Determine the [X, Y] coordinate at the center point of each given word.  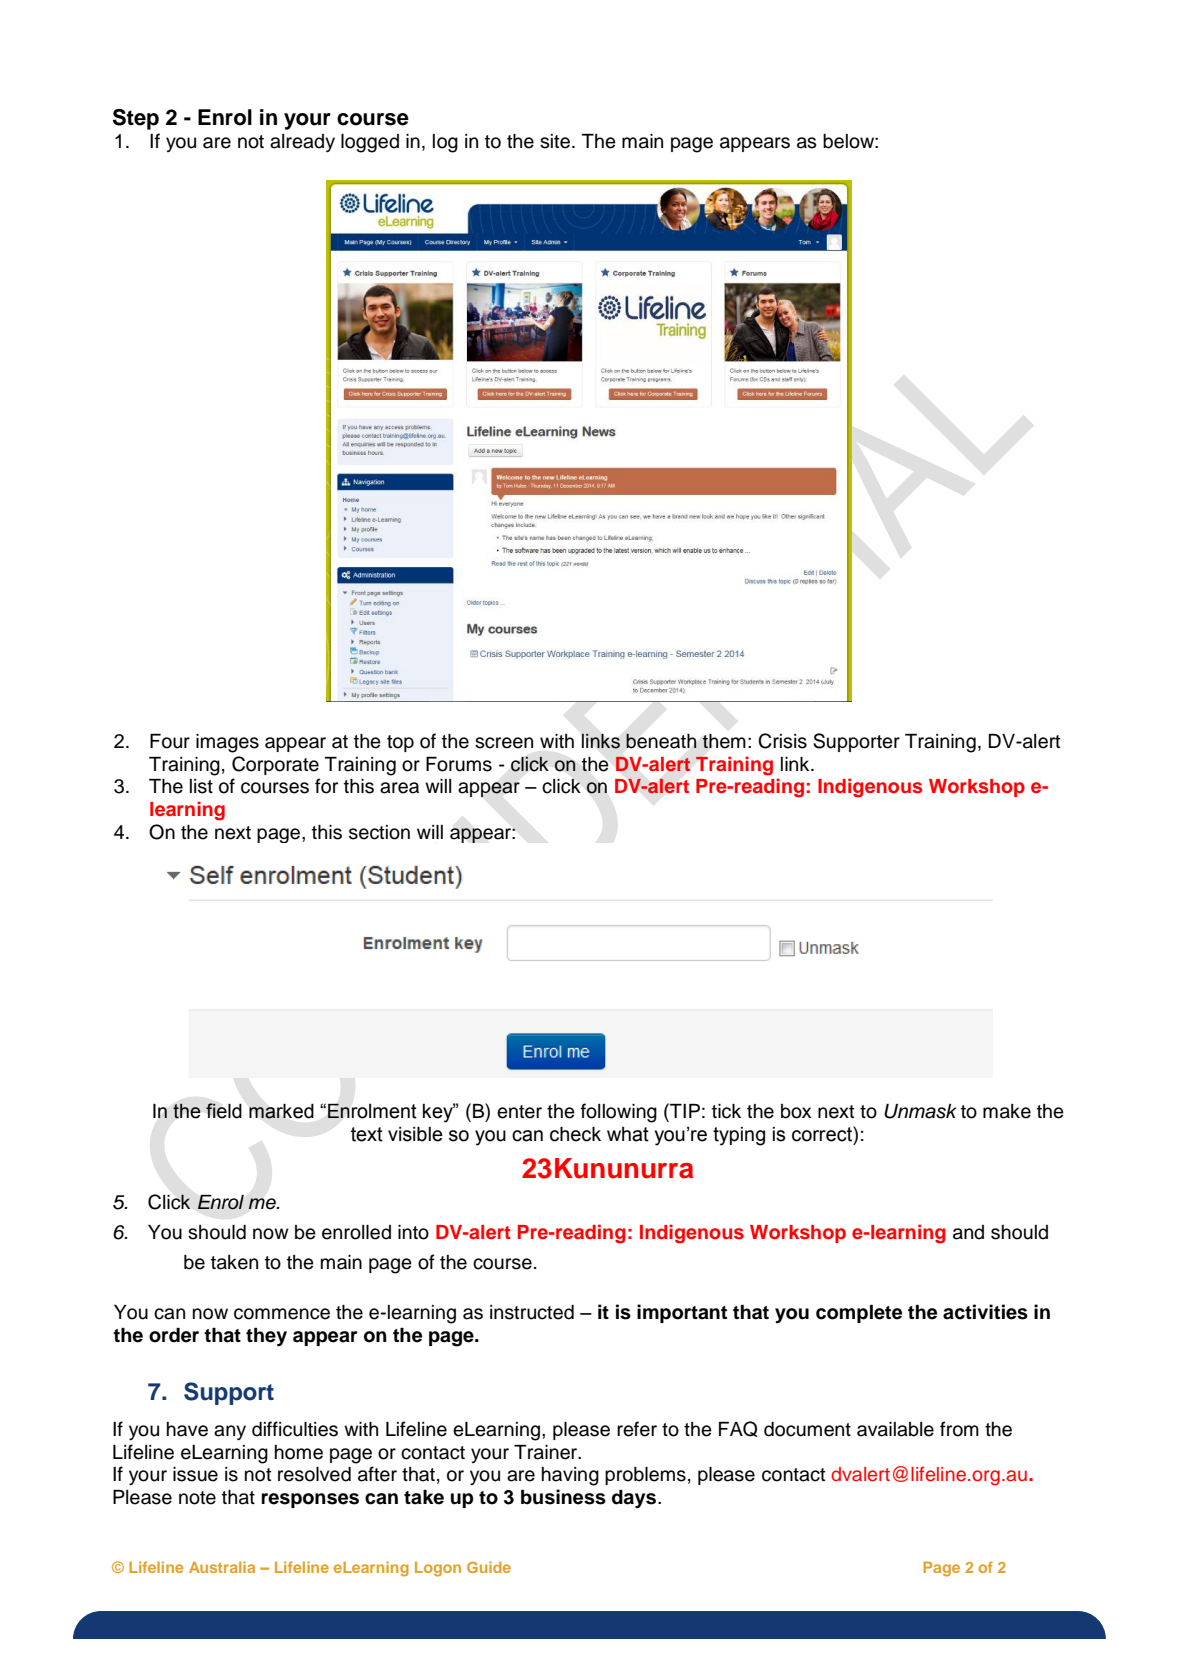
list [201, 786]
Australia [222, 1567]
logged [370, 143]
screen [504, 743]
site [555, 141]
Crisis [782, 741]
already [302, 143]
